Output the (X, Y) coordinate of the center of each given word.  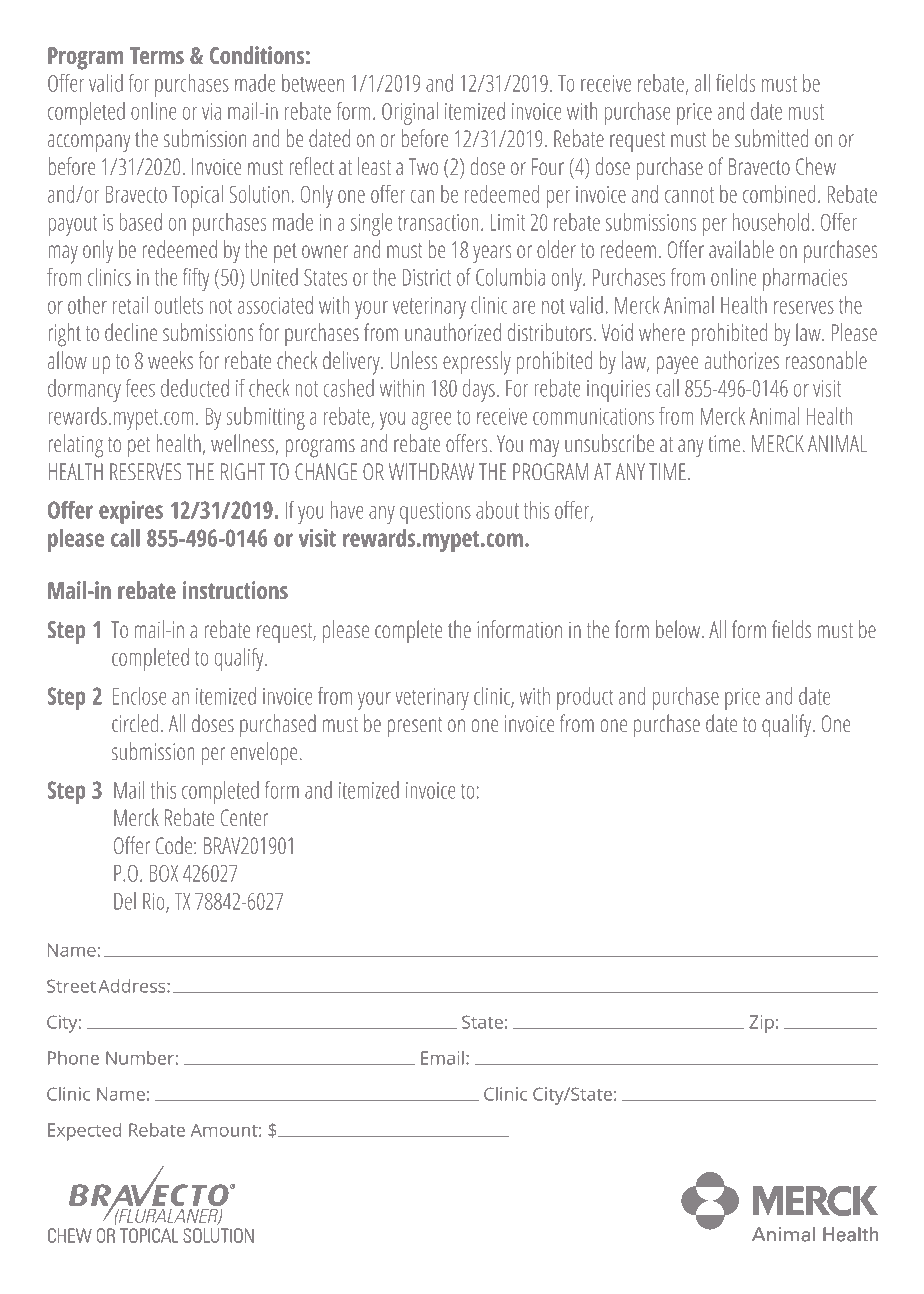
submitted (771, 138)
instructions (235, 590)
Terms (157, 56)
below (679, 629)
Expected (84, 1132)
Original (410, 113)
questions (435, 513)
